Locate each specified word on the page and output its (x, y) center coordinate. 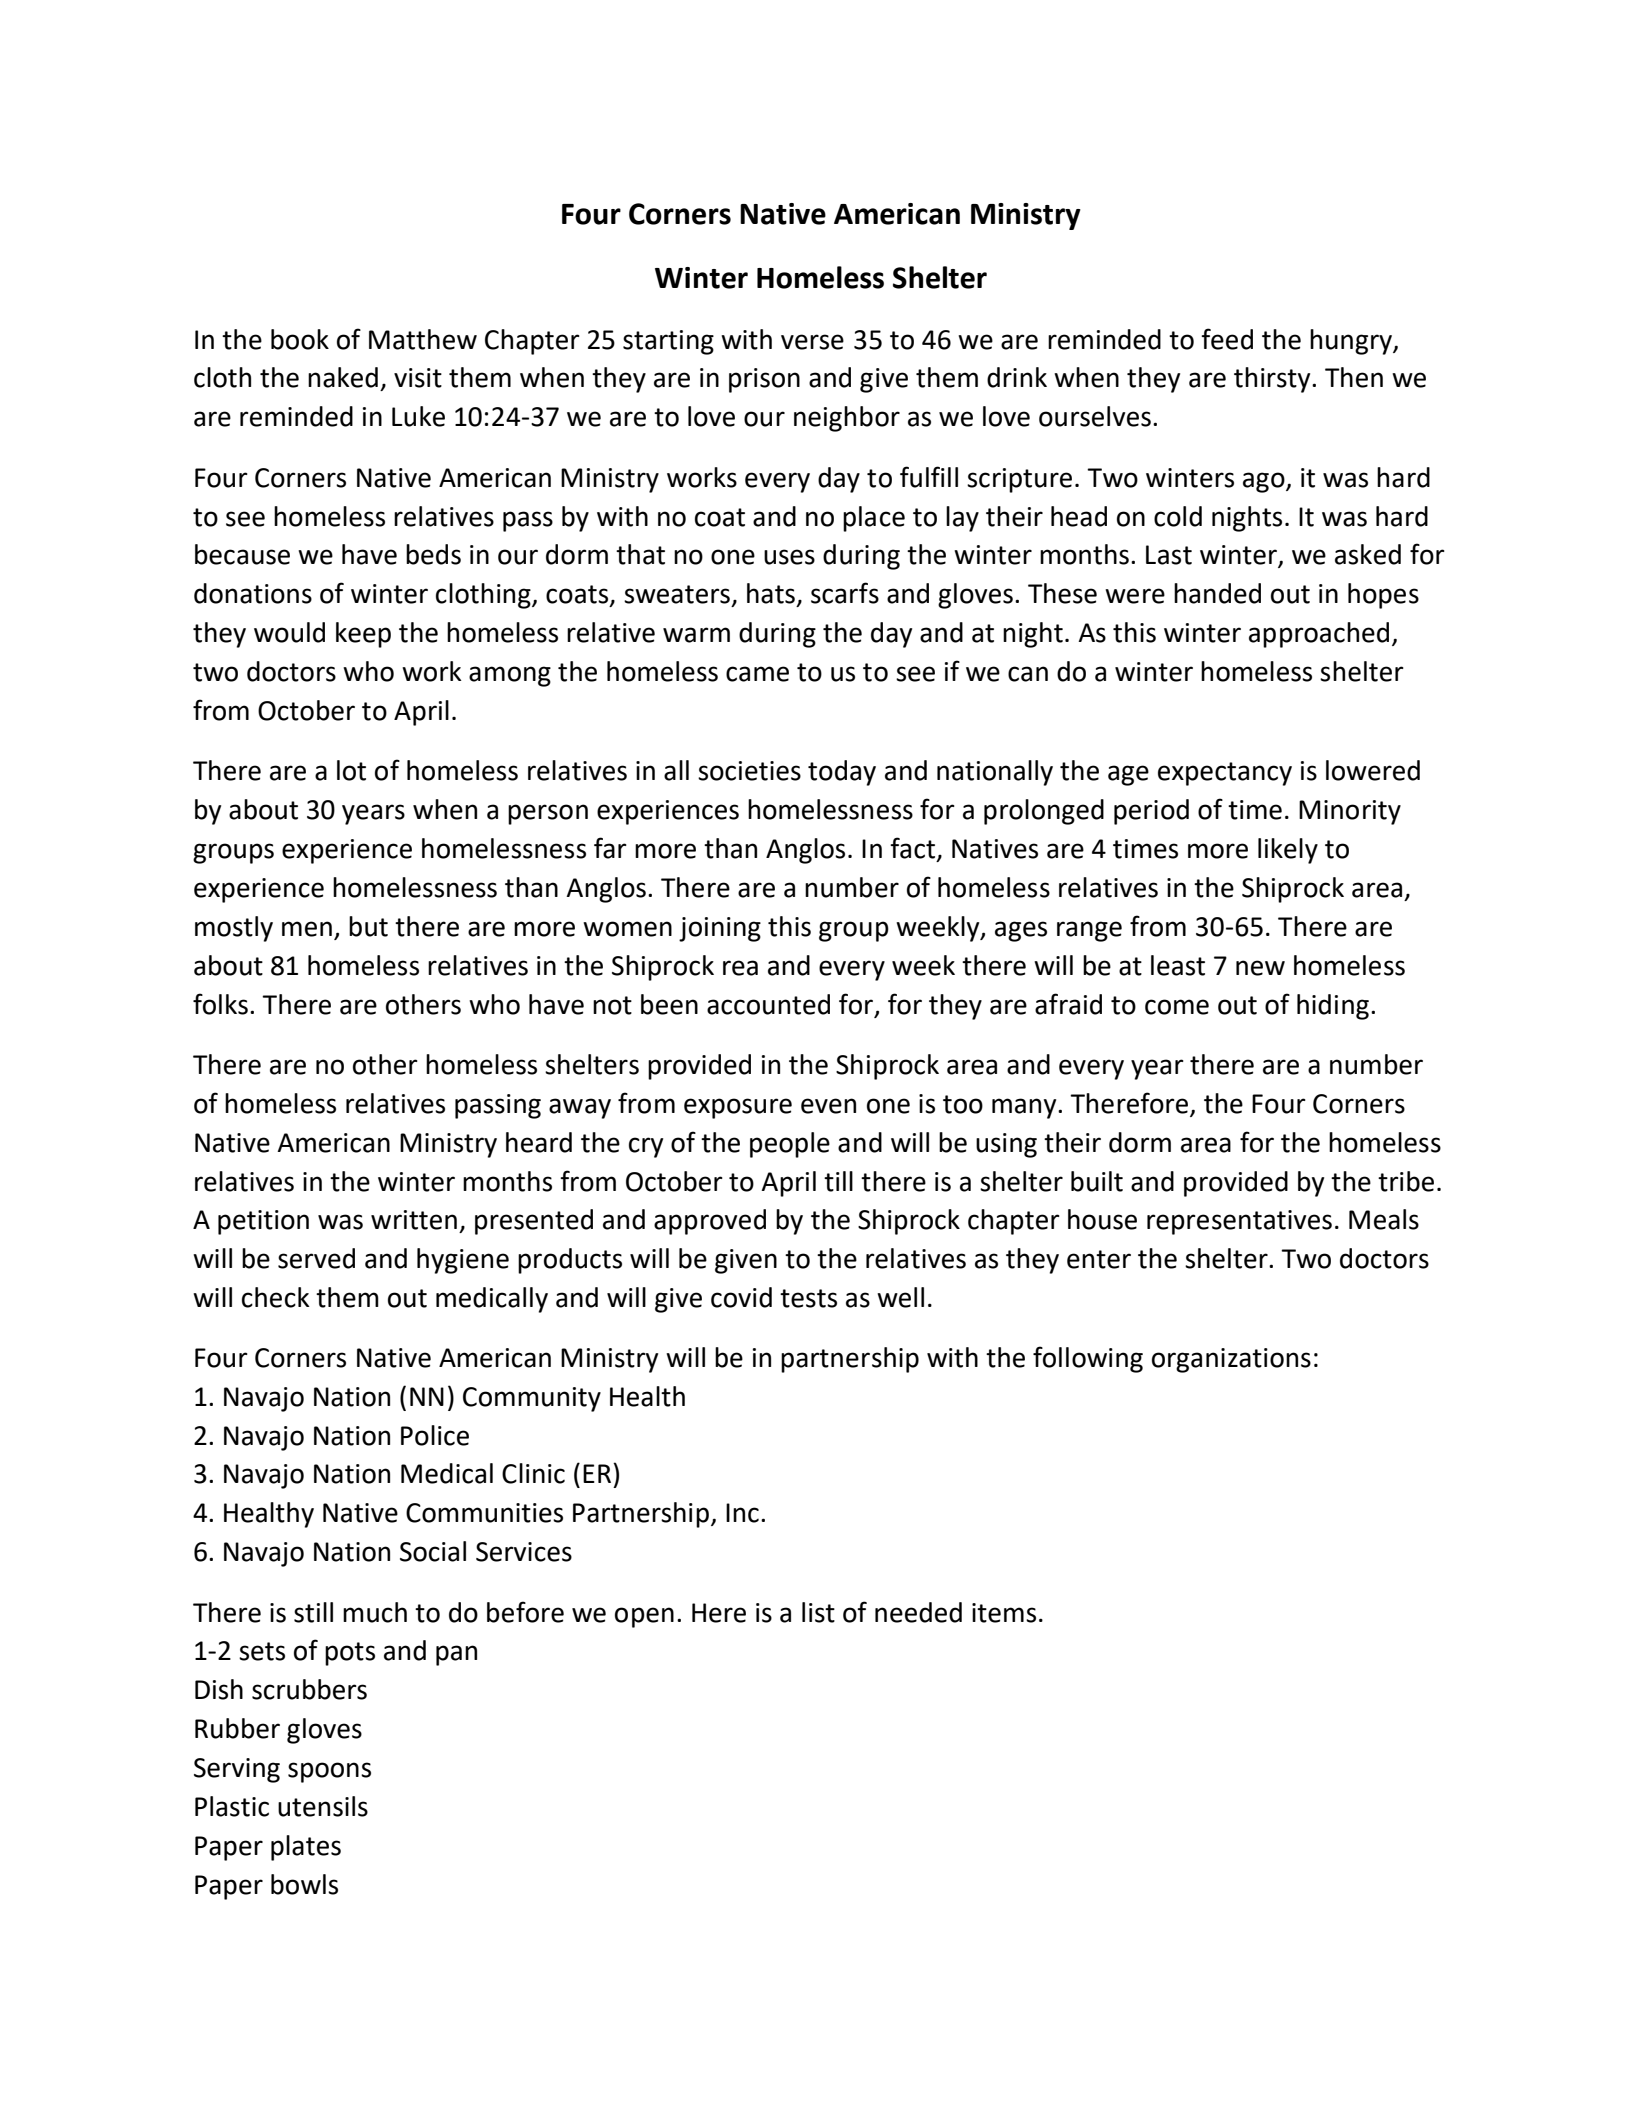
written (414, 1220)
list (818, 1612)
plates (306, 1848)
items (1004, 1613)
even (828, 1106)
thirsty (1273, 380)
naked (343, 377)
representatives (1239, 1222)
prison (764, 380)
